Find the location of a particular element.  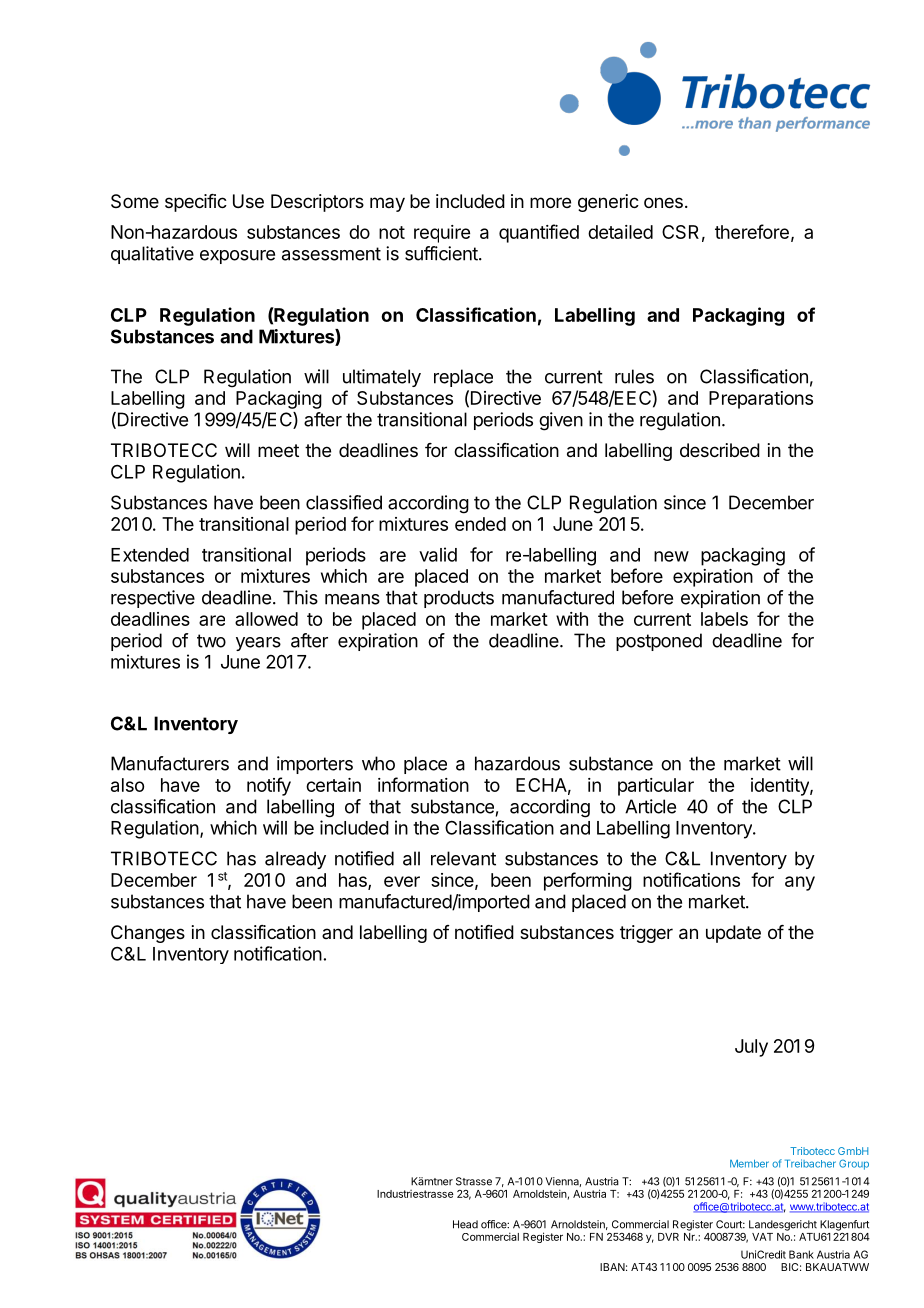

notify is located at coordinates (269, 786).
